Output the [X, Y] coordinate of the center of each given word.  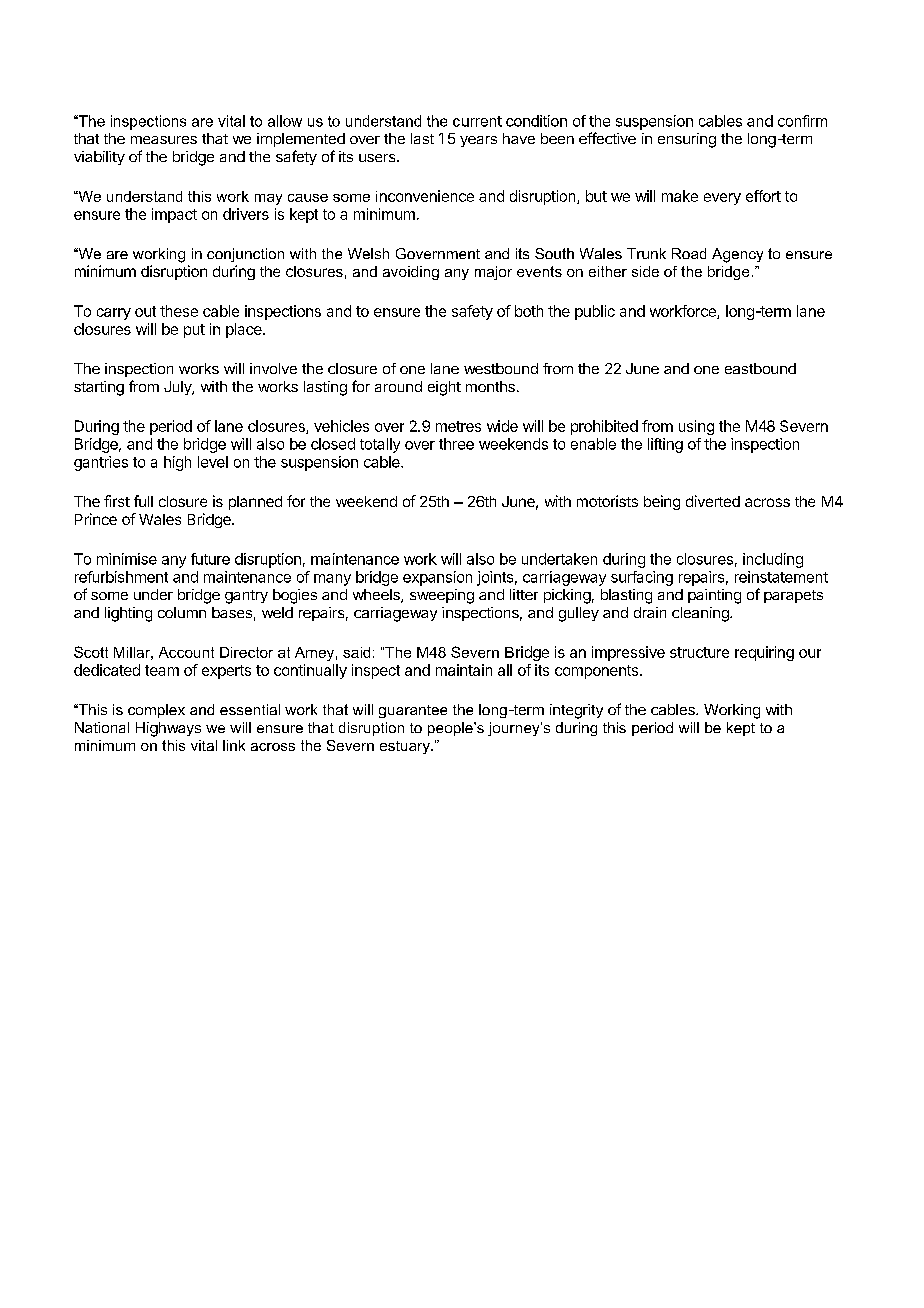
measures [164, 140]
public [595, 312]
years [478, 141]
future [210, 559]
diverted [713, 501]
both [529, 311]
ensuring [687, 140]
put [194, 331]
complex [156, 711]
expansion [437, 578]
